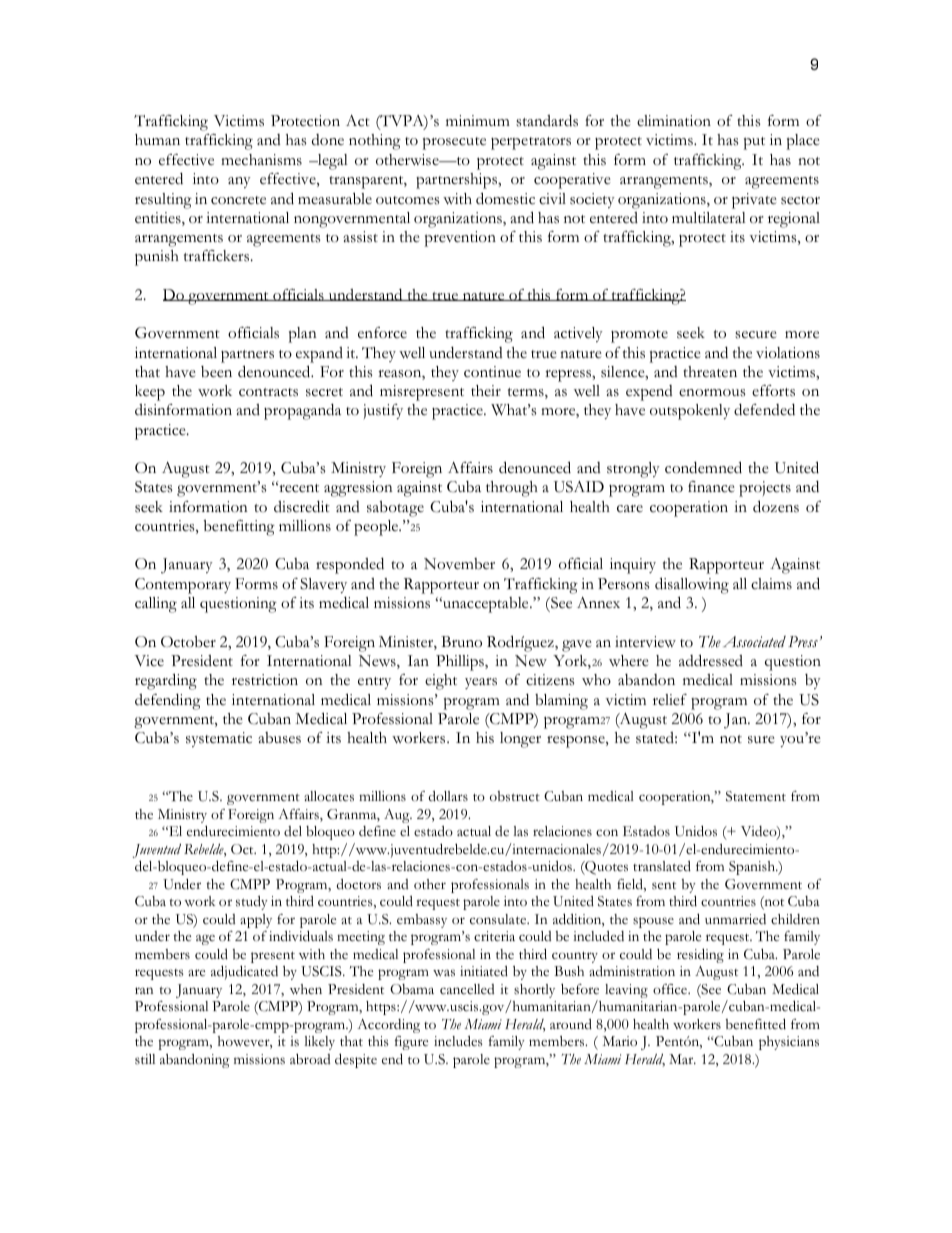  What do you see at coordinates (753, 868) in the screenshot?
I see `Spanish` at bounding box center [753, 868].
